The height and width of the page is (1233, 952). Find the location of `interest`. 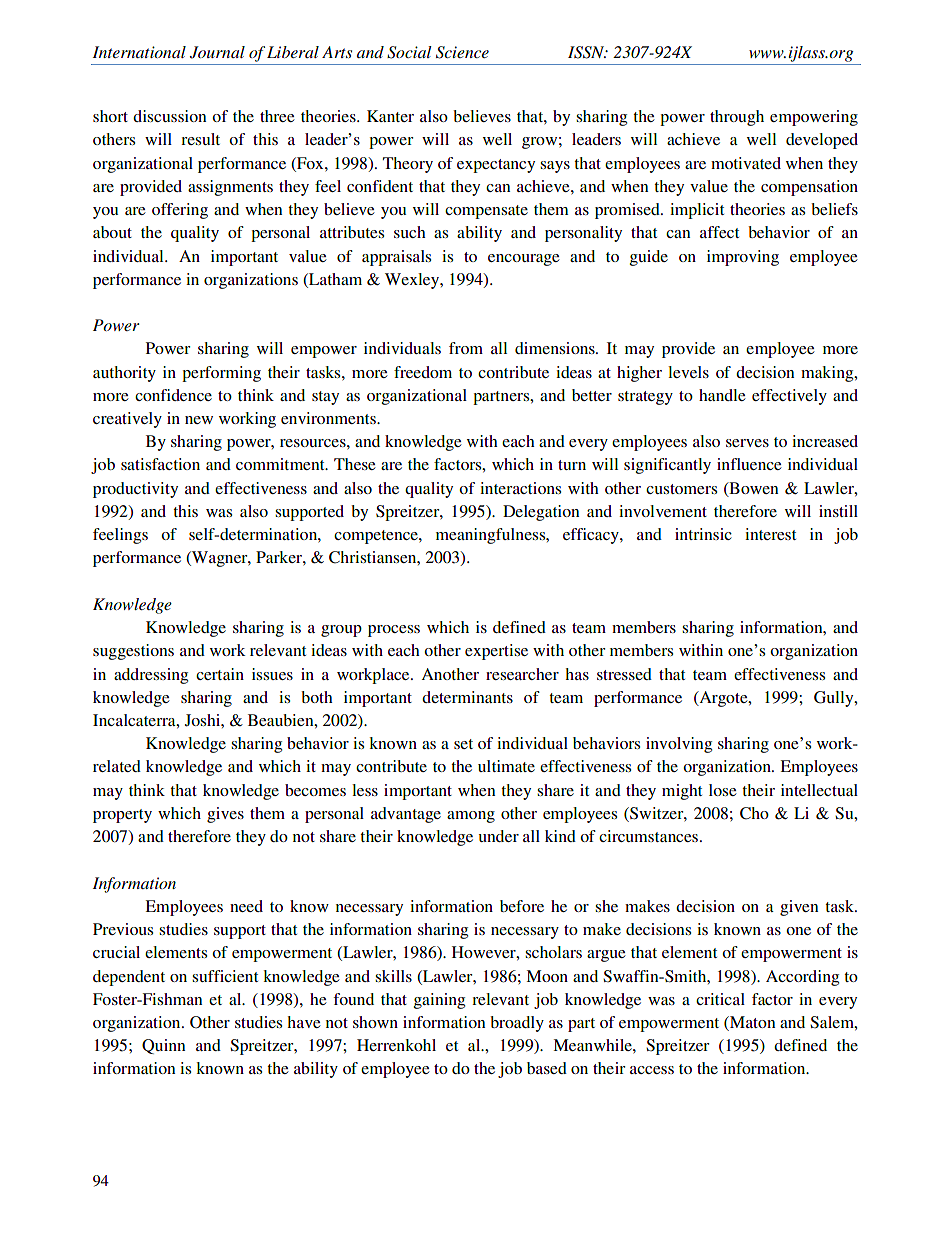

interest is located at coordinates (770, 534).
